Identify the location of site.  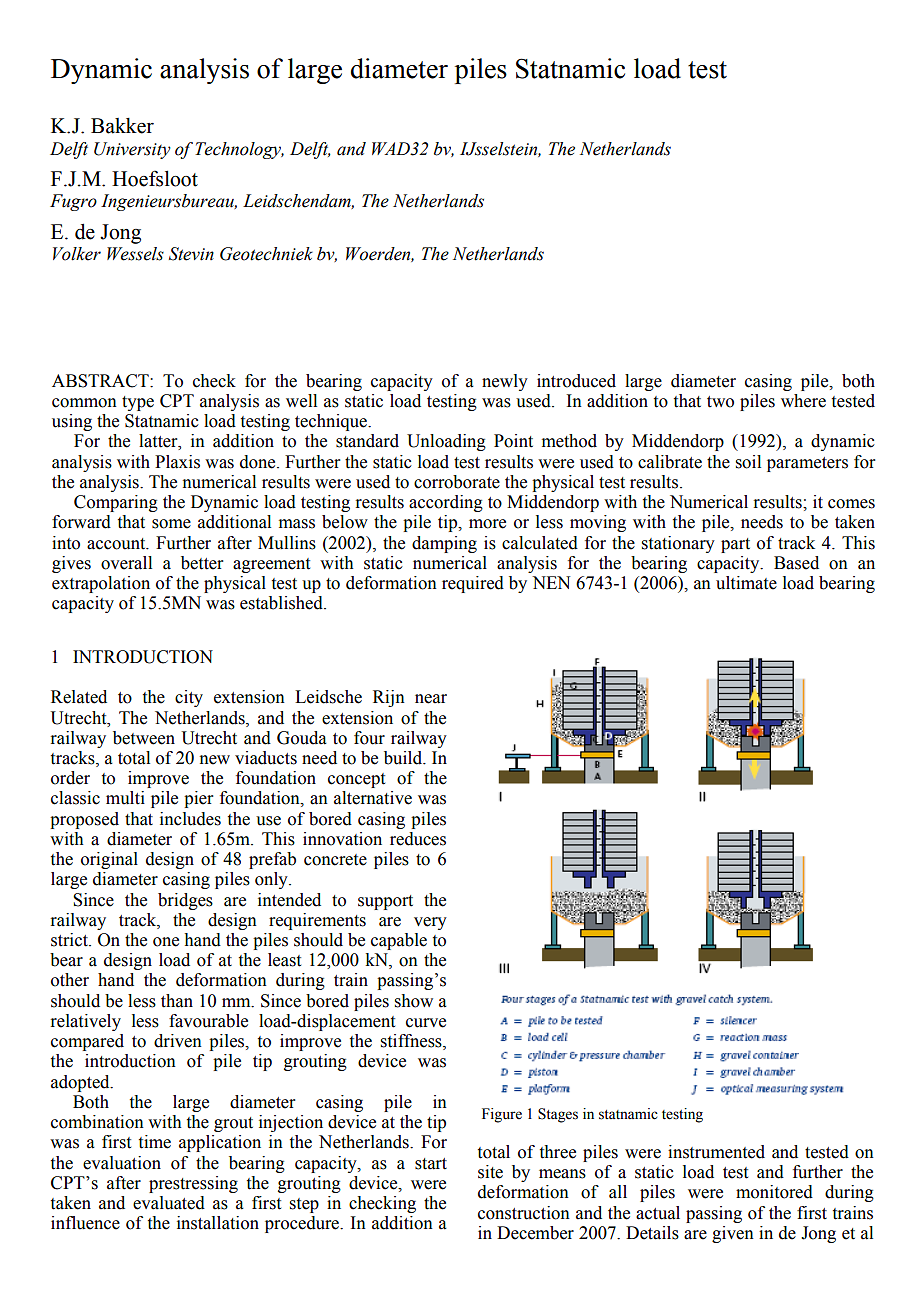
(490, 1172).
